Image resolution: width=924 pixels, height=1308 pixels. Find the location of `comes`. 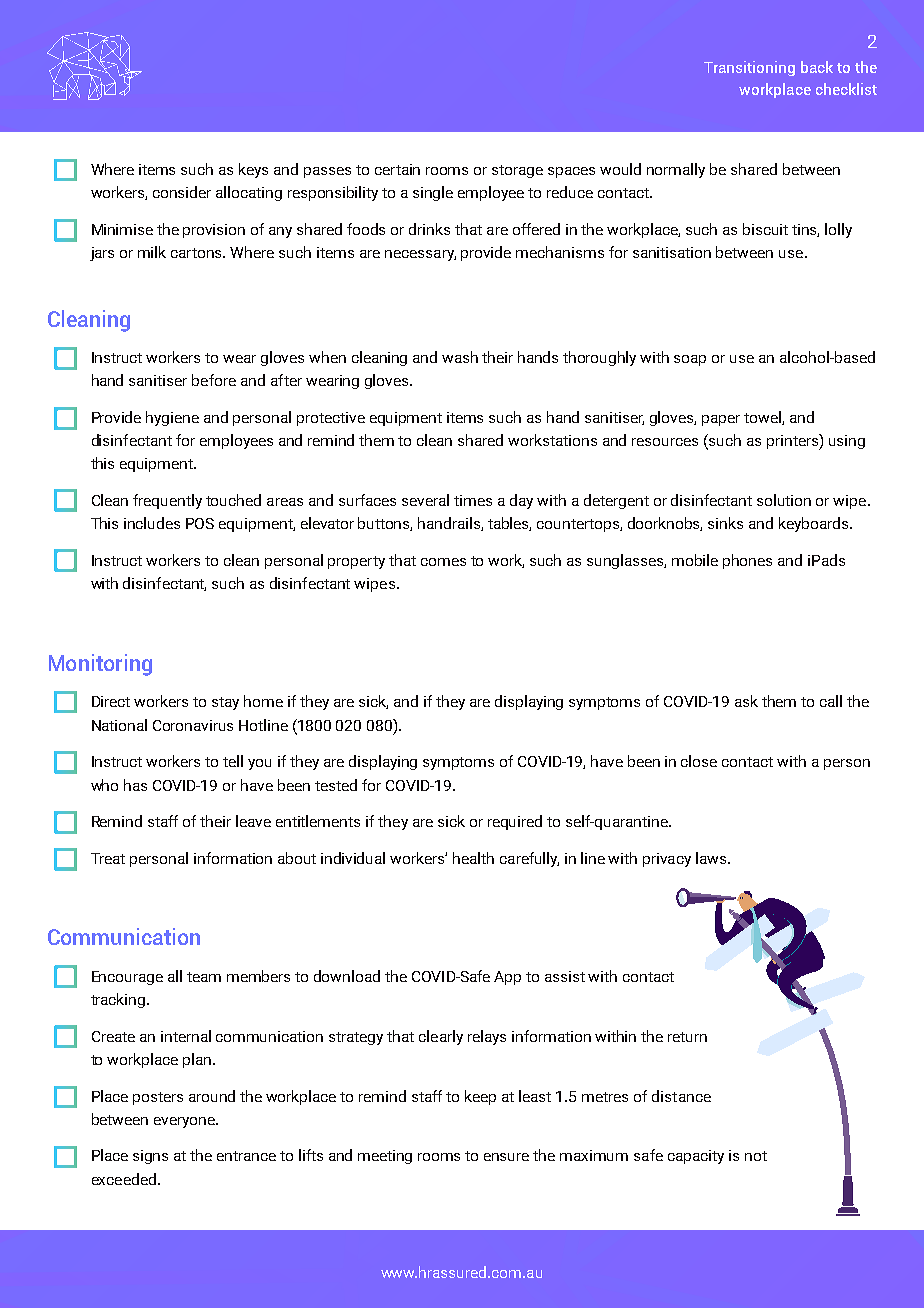

comes is located at coordinates (443, 562).
